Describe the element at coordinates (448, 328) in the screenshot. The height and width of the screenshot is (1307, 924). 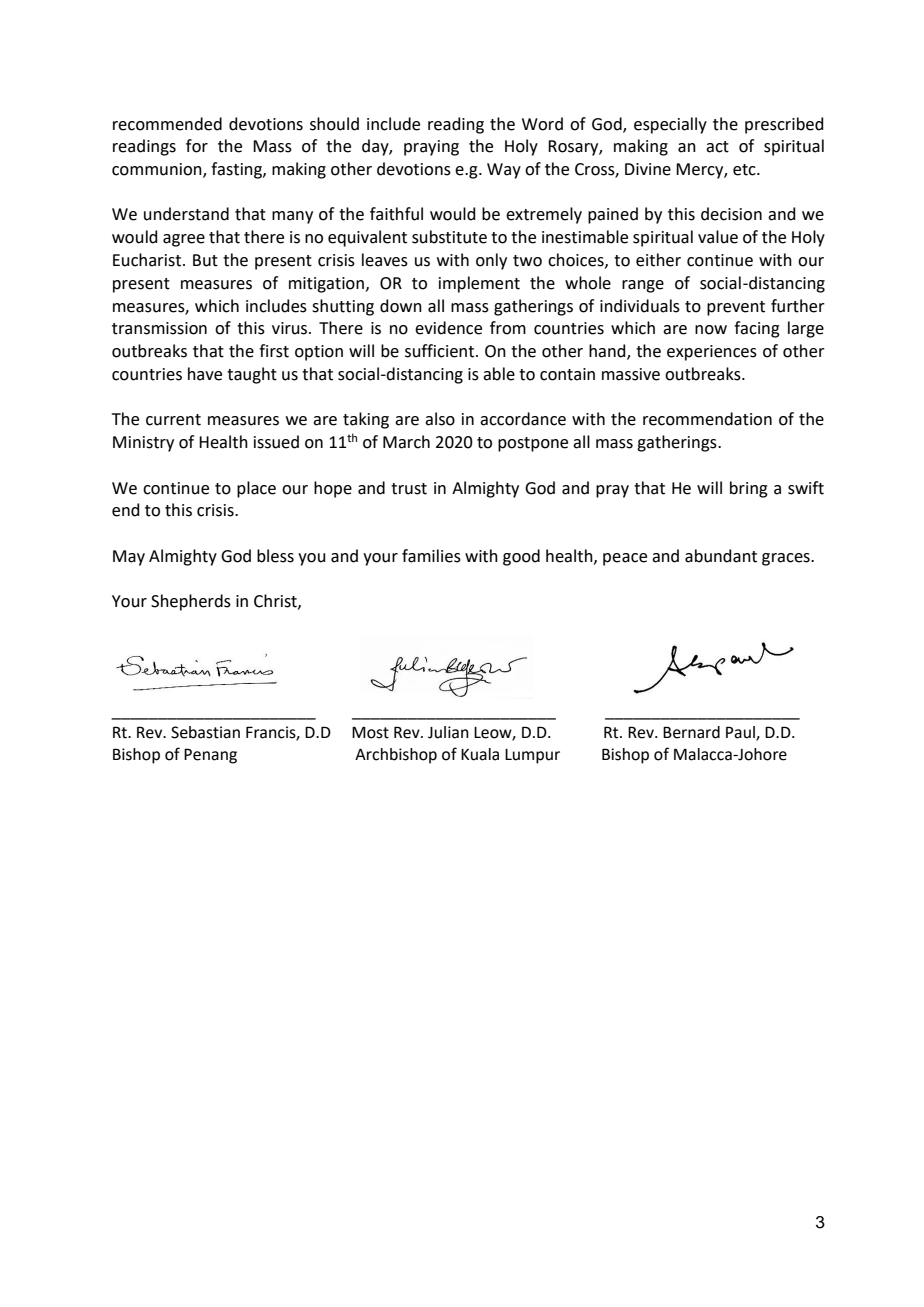
I see `evidence` at that location.
